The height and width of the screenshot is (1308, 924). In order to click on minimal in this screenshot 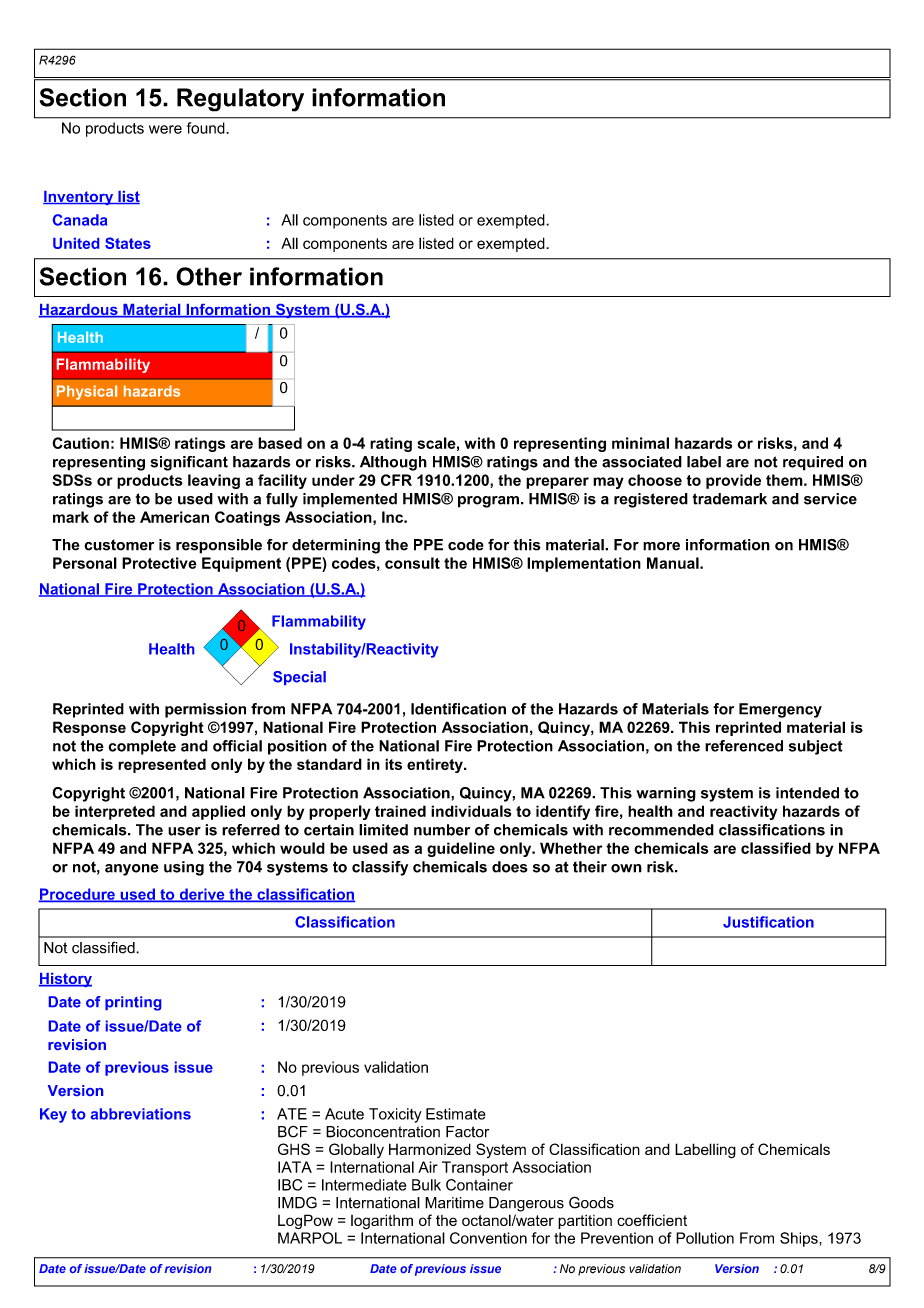, I will do `click(640, 443)`.
